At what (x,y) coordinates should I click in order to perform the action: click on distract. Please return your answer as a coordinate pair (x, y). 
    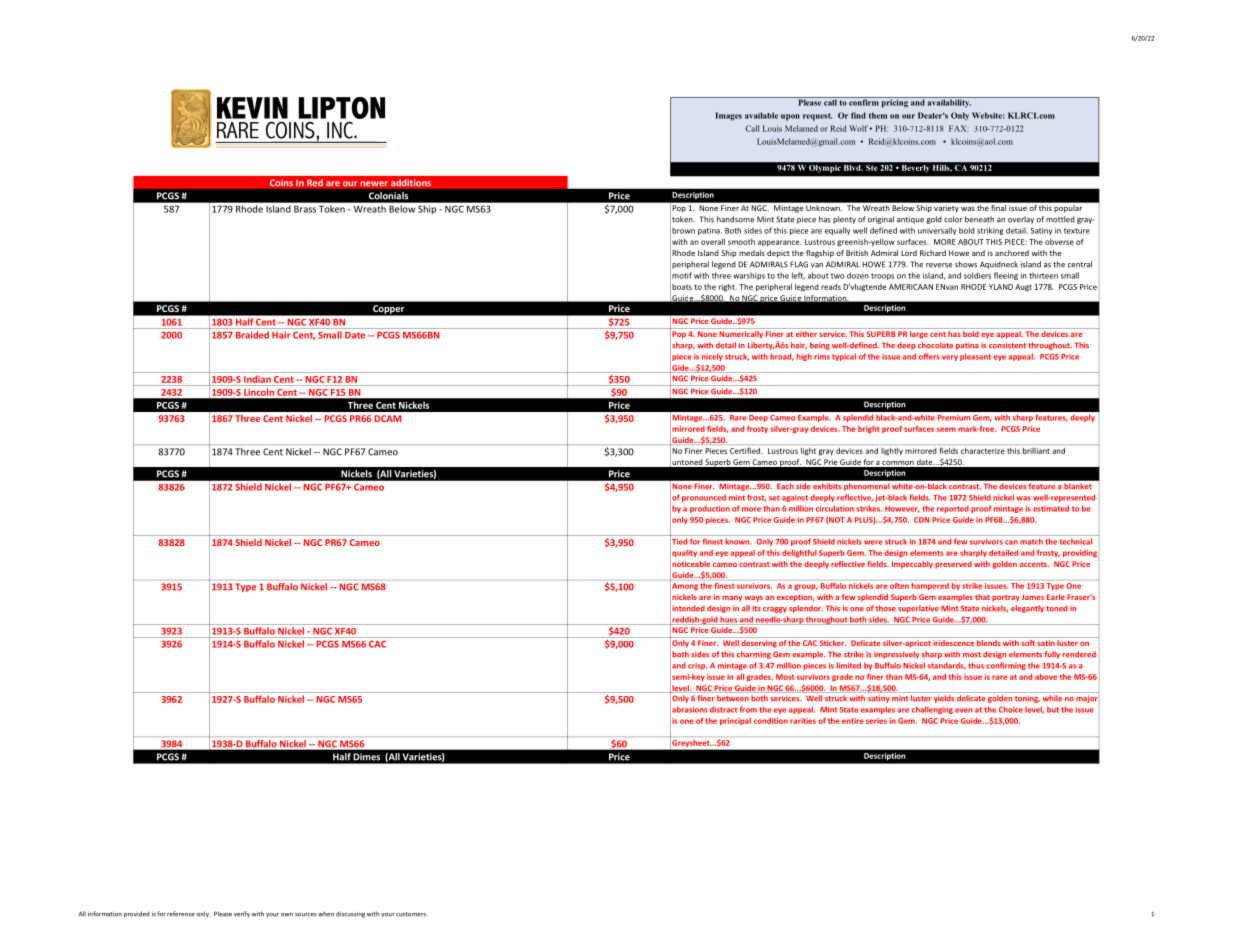
    Looking at the image, I should click on (723, 709).
